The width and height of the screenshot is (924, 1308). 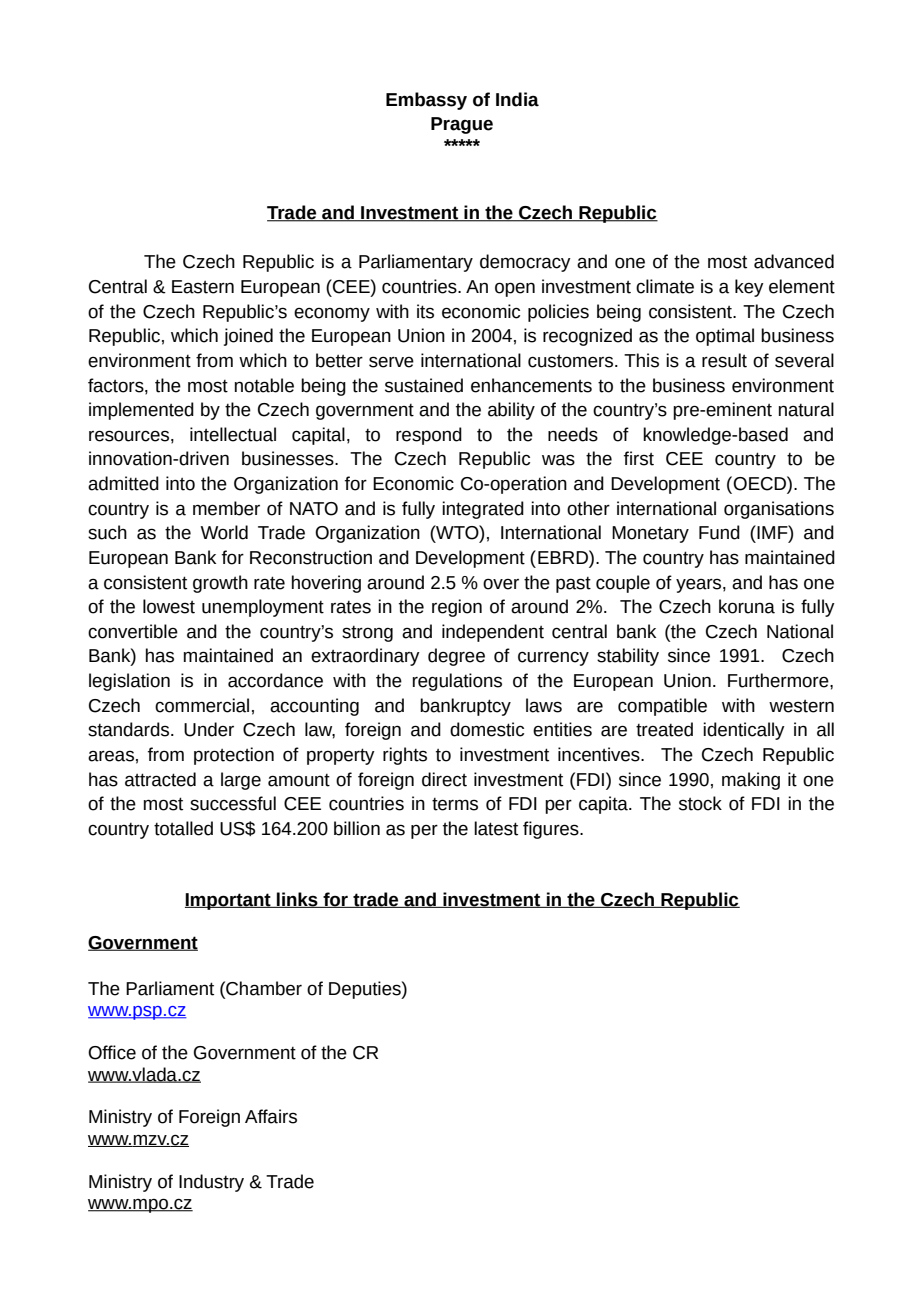 What do you see at coordinates (169, 606) in the screenshot?
I see `lowest` at bounding box center [169, 606].
